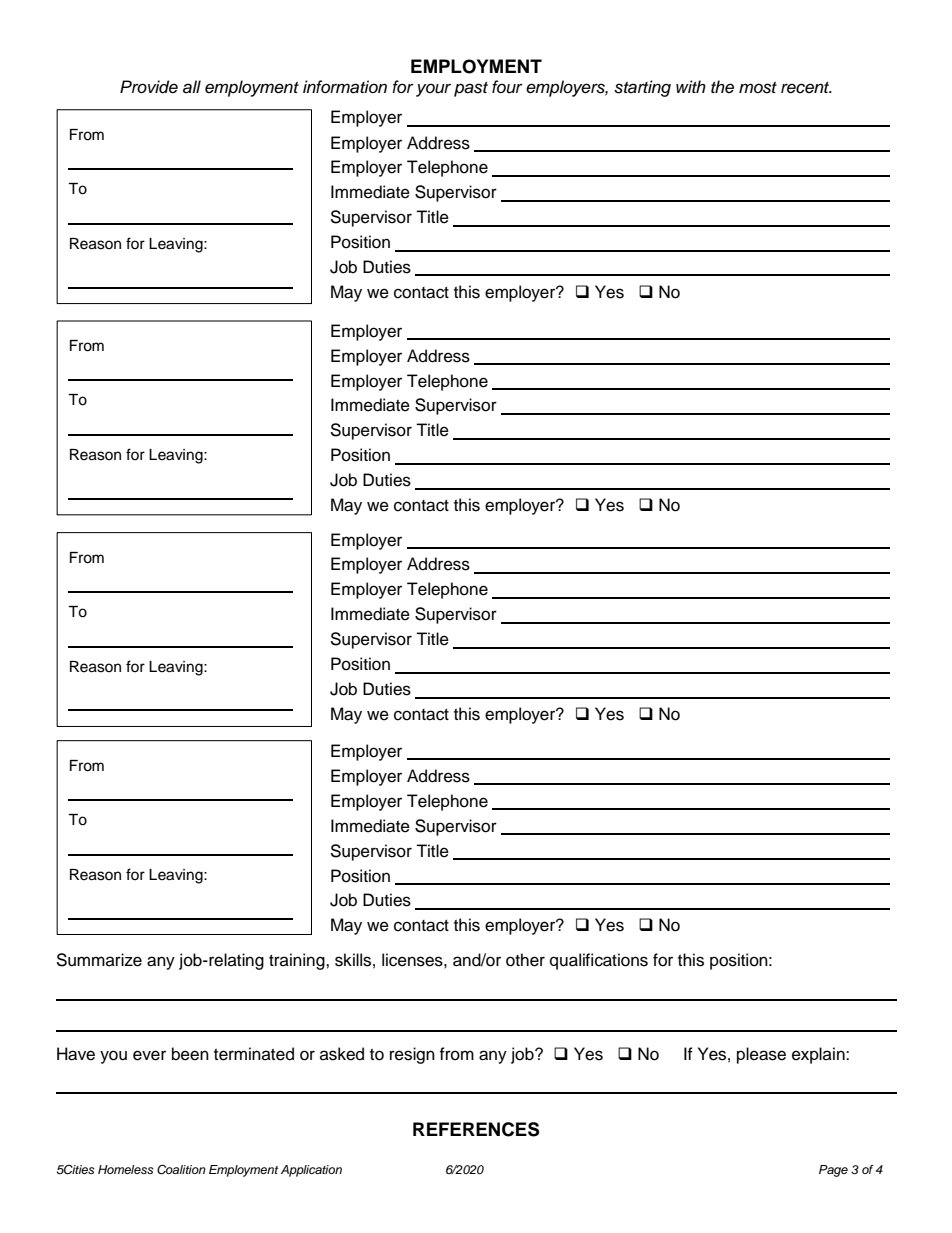  I want to click on your, so click(433, 90).
